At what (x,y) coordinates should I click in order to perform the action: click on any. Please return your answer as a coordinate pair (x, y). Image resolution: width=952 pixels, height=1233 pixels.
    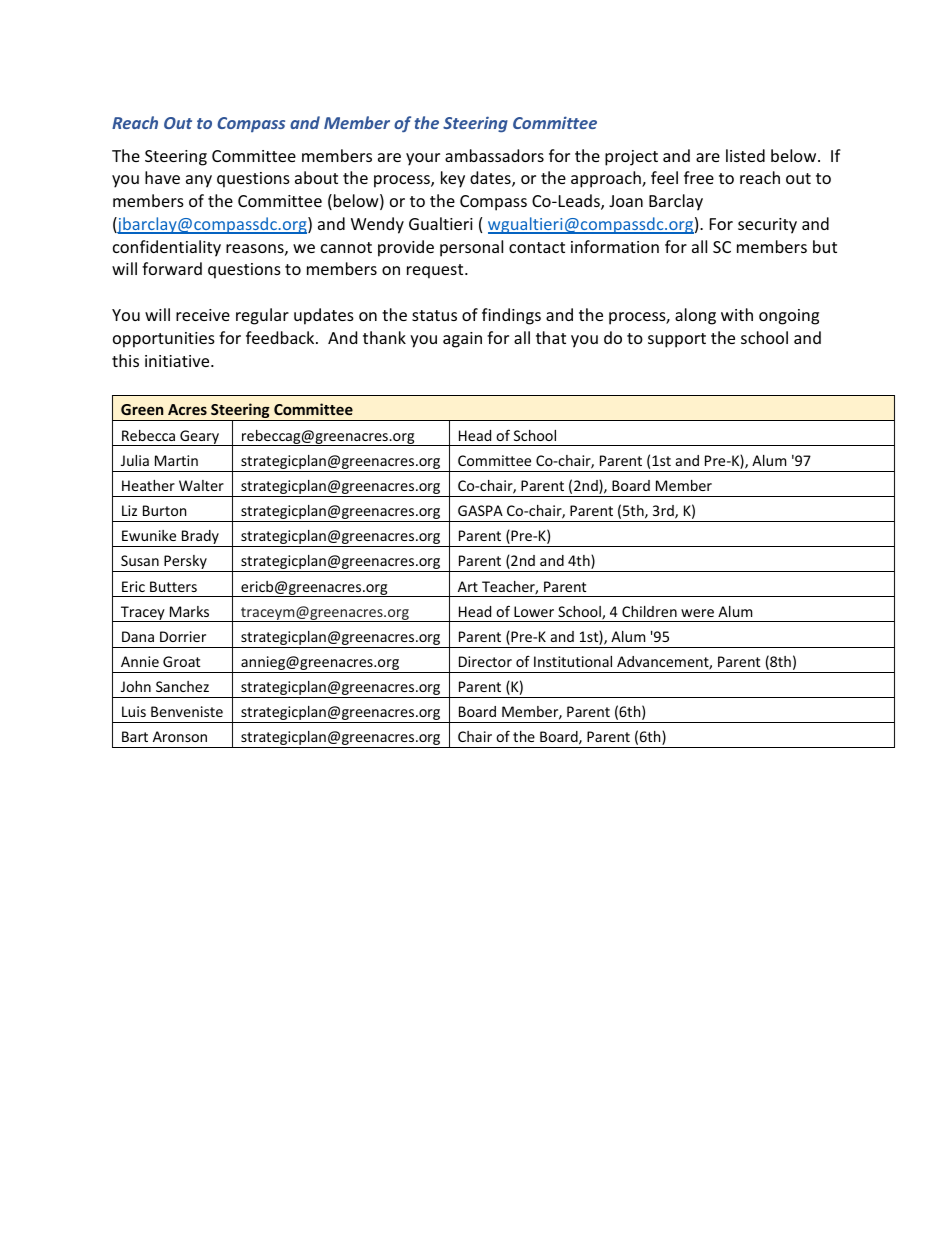
    Looking at the image, I should click on (199, 181).
